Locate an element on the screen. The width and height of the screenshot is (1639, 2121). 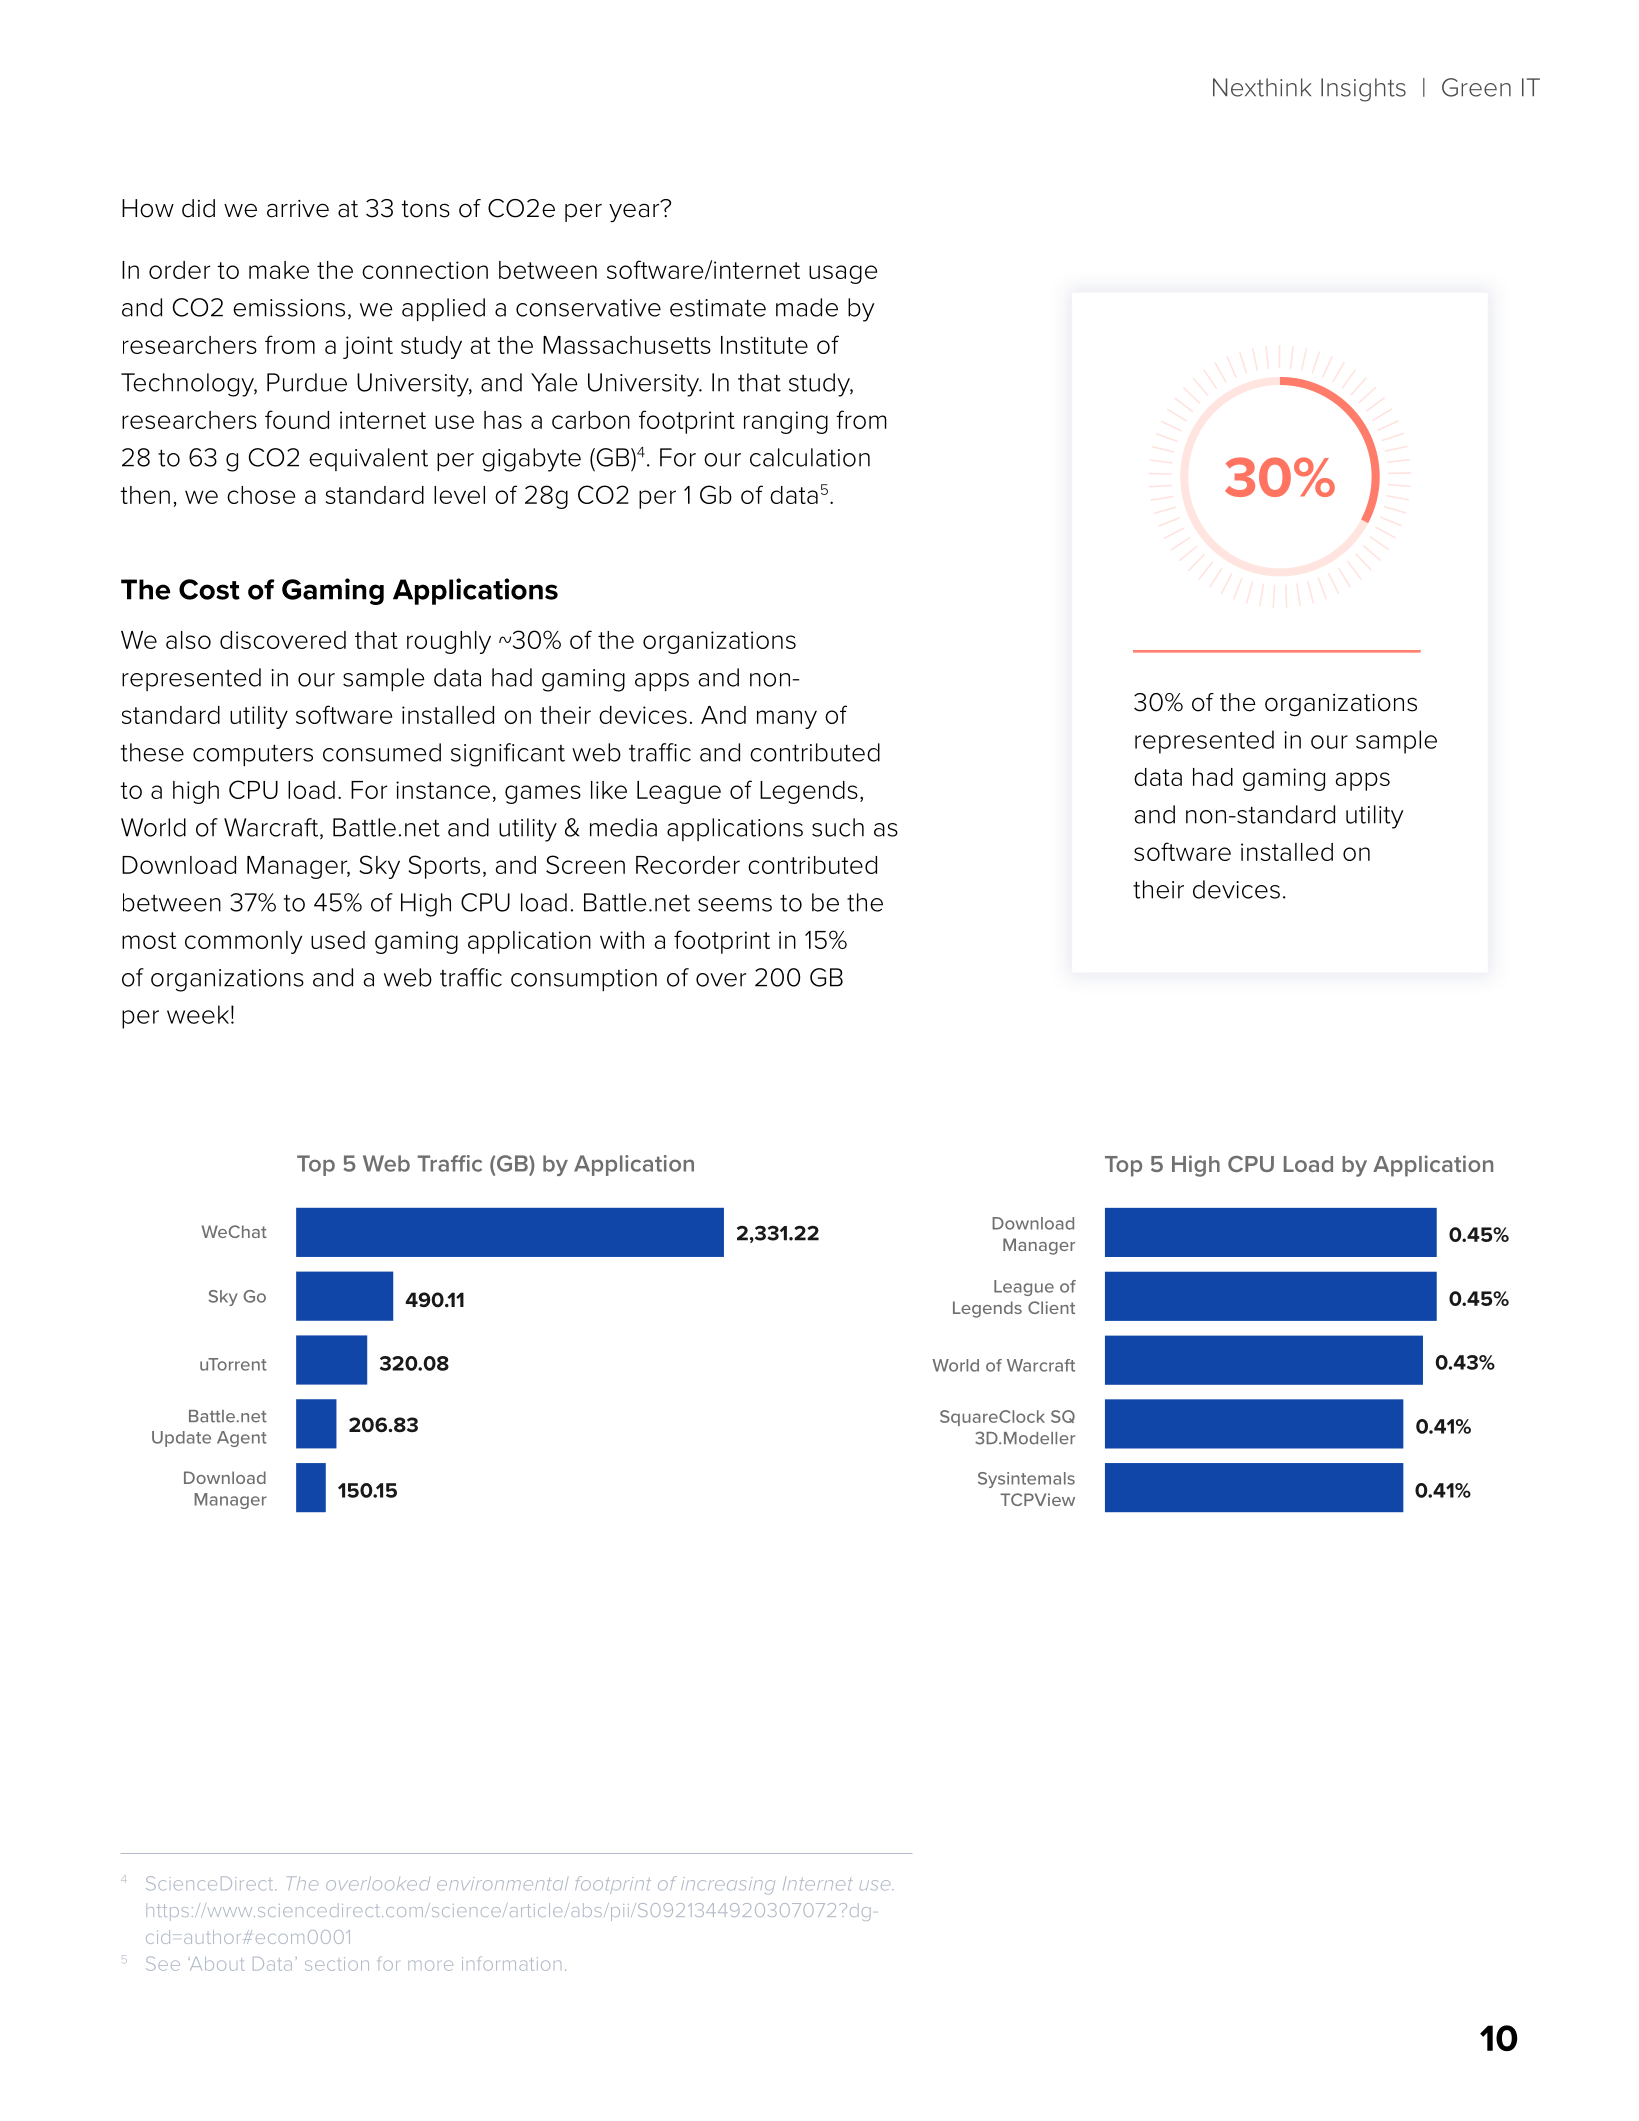
used is located at coordinates (338, 940).
